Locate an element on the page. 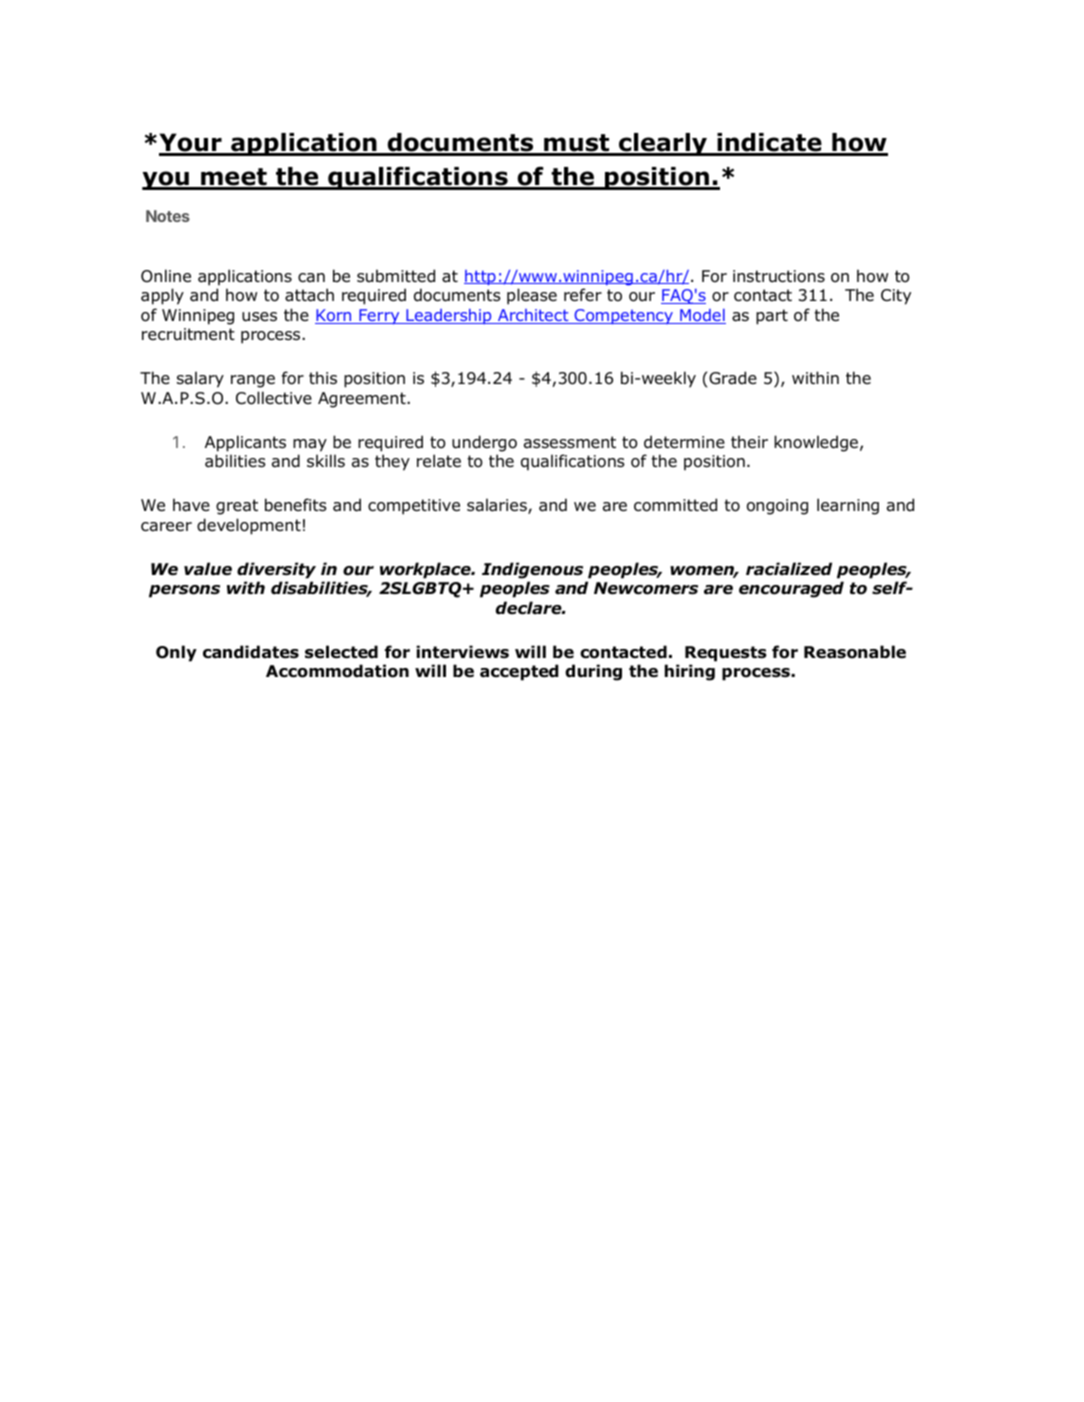 The width and height of the document is (1084, 1402). ongoing is located at coordinates (777, 507).
